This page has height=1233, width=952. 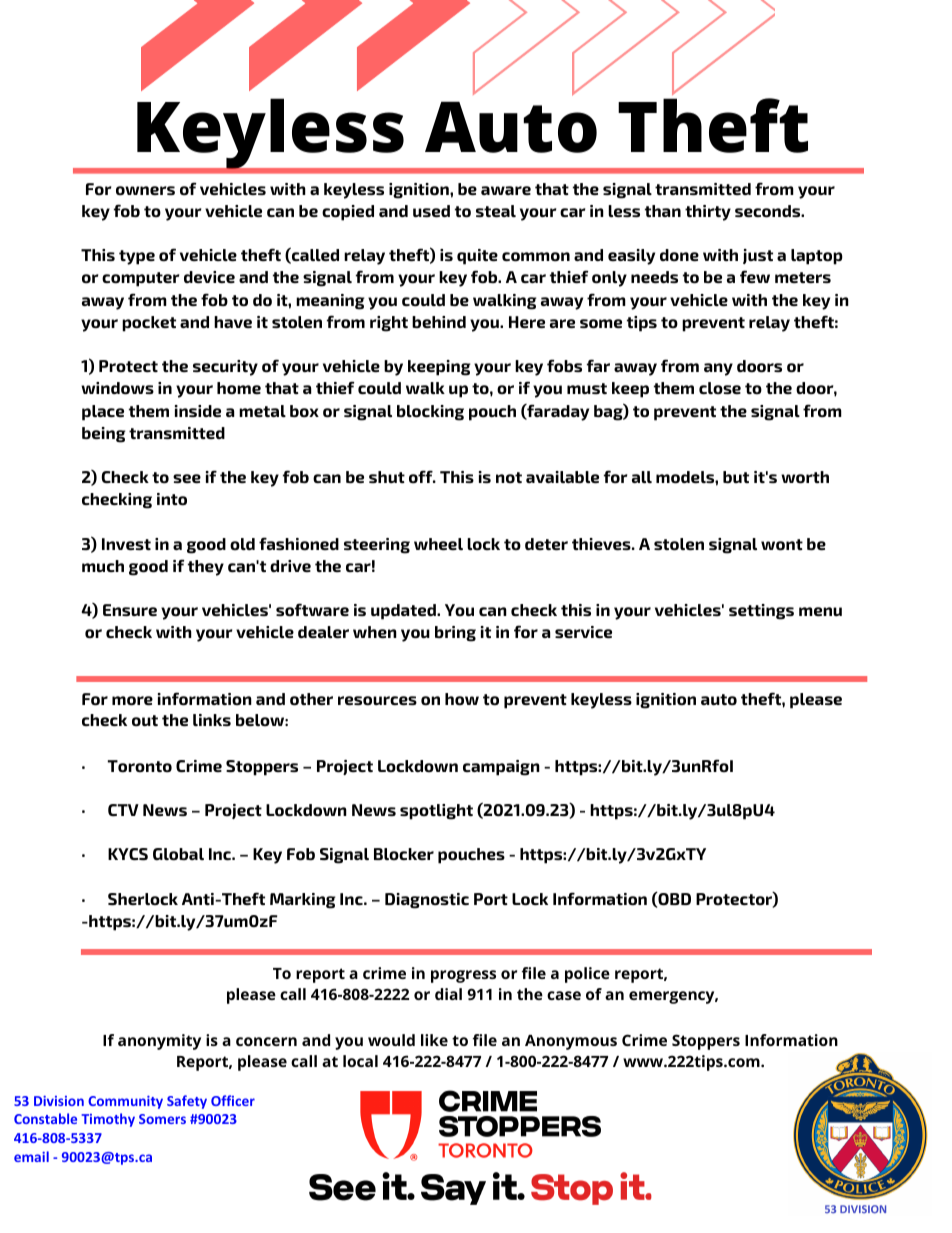 What do you see at coordinates (438, 544) in the page?
I see `wheel` at bounding box center [438, 544].
